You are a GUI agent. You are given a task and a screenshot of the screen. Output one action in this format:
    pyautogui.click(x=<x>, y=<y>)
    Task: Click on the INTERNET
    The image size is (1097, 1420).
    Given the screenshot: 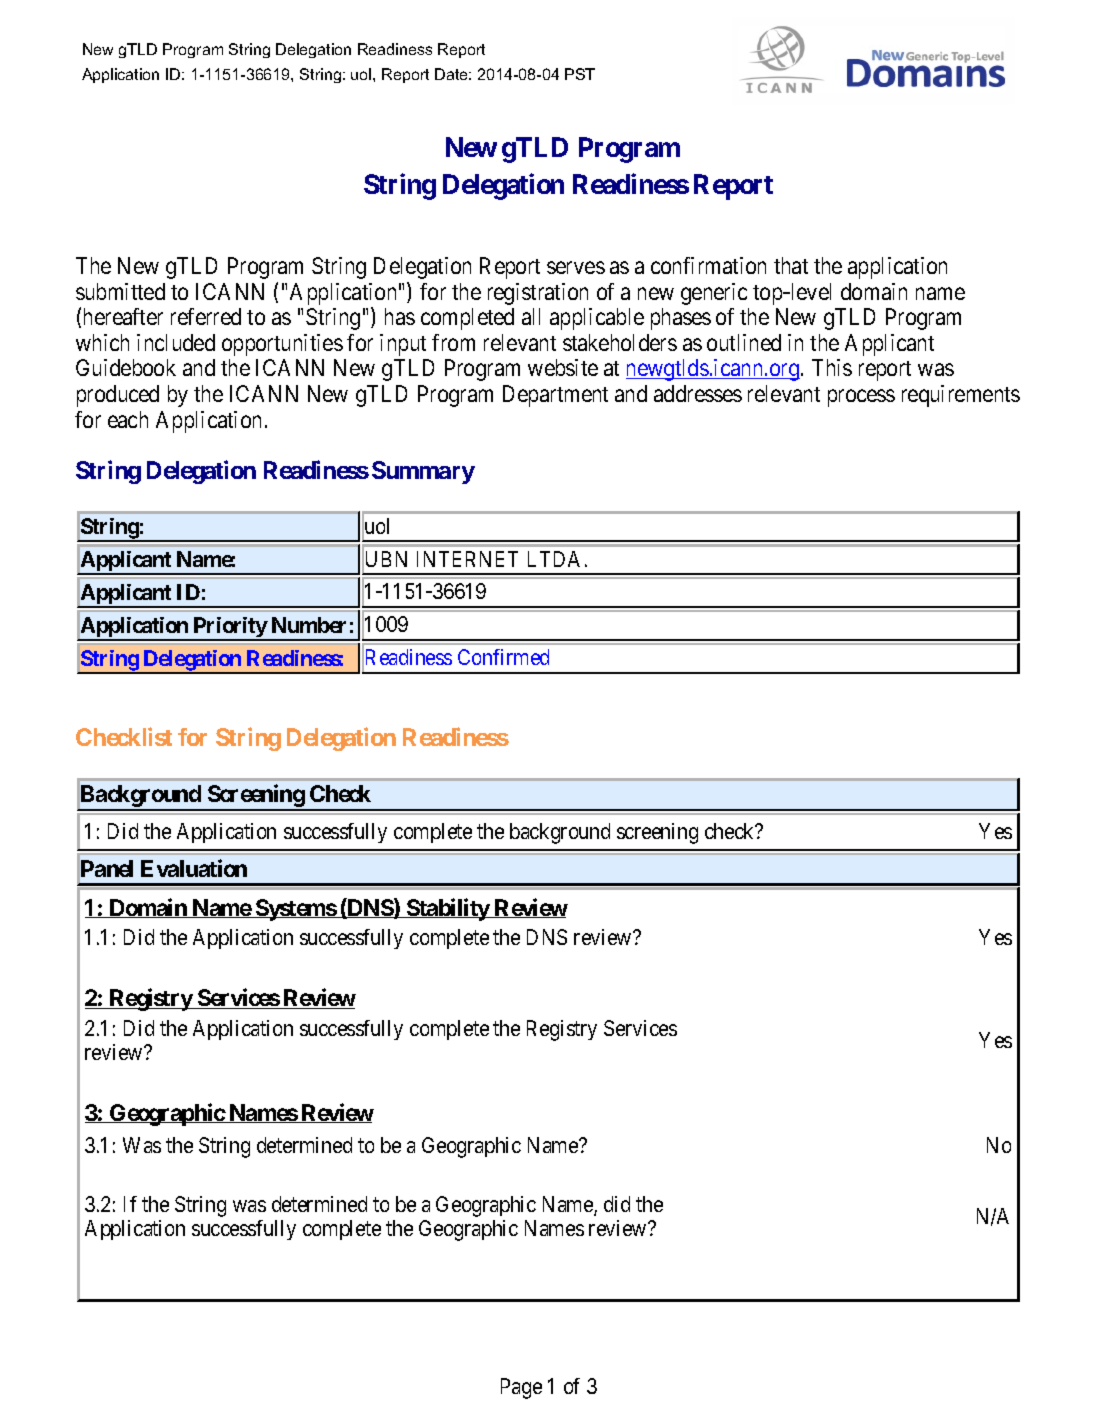 What is the action you would take?
    pyautogui.click(x=467, y=559)
